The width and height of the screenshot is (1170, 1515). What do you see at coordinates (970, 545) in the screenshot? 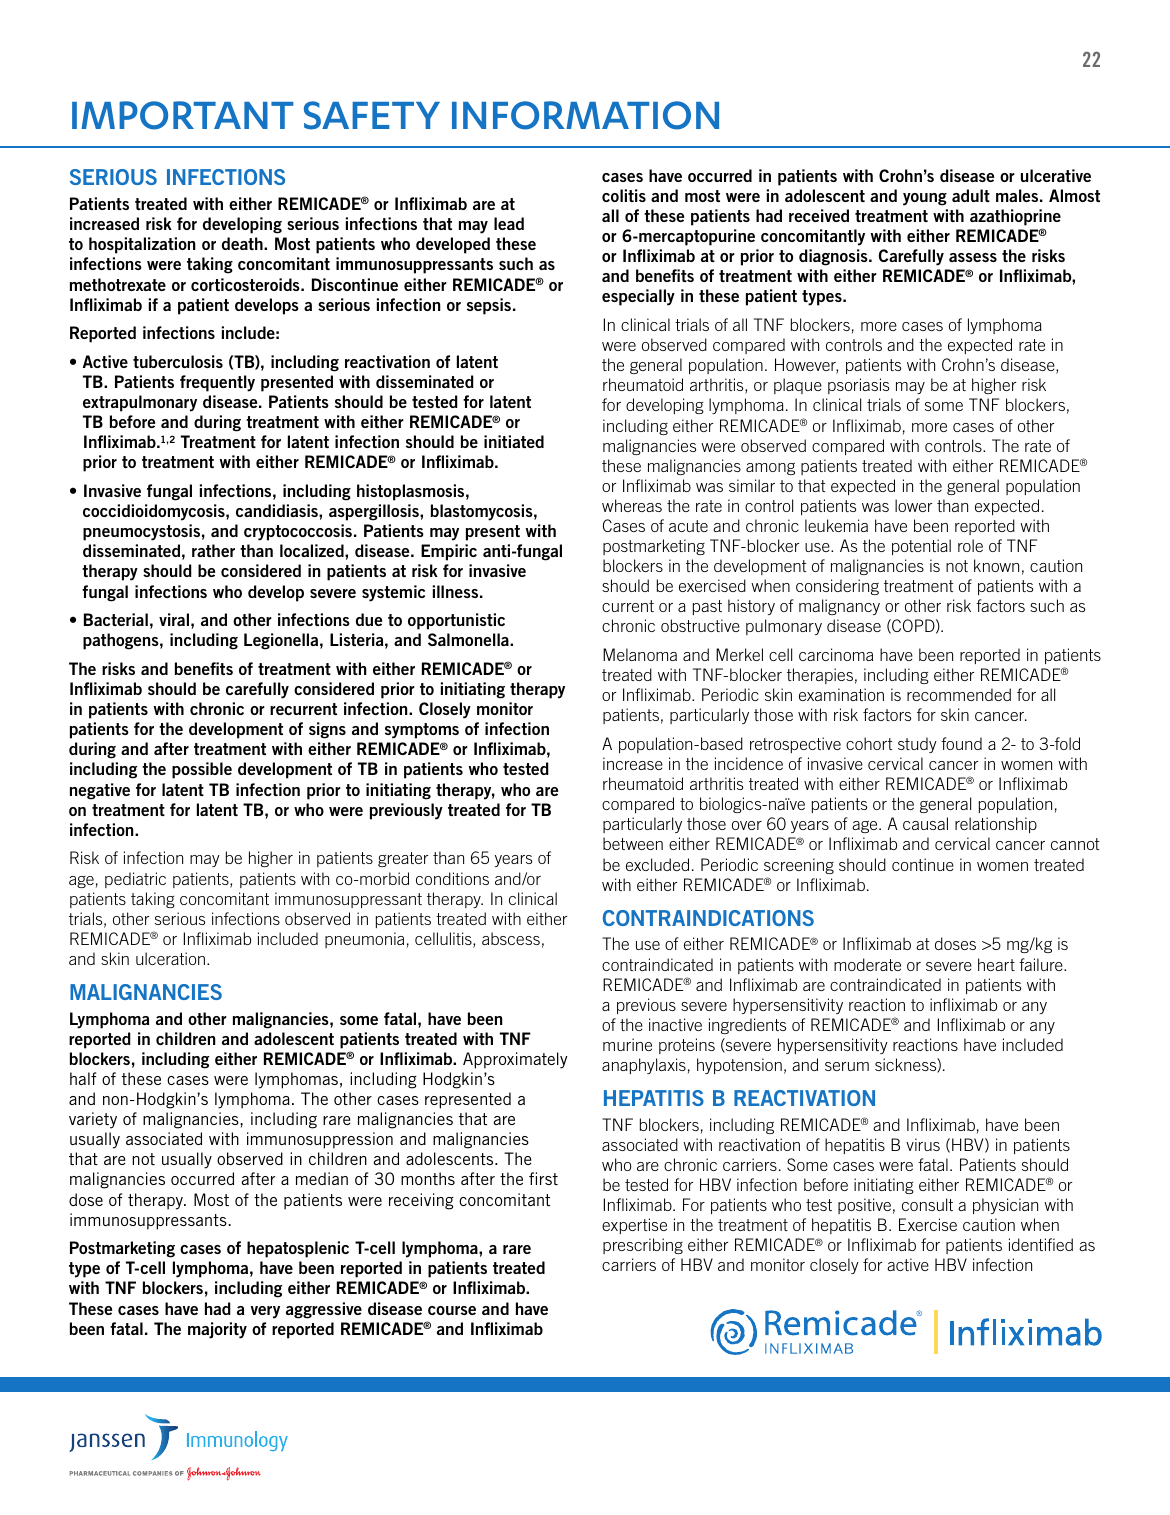
I see `role` at bounding box center [970, 545].
